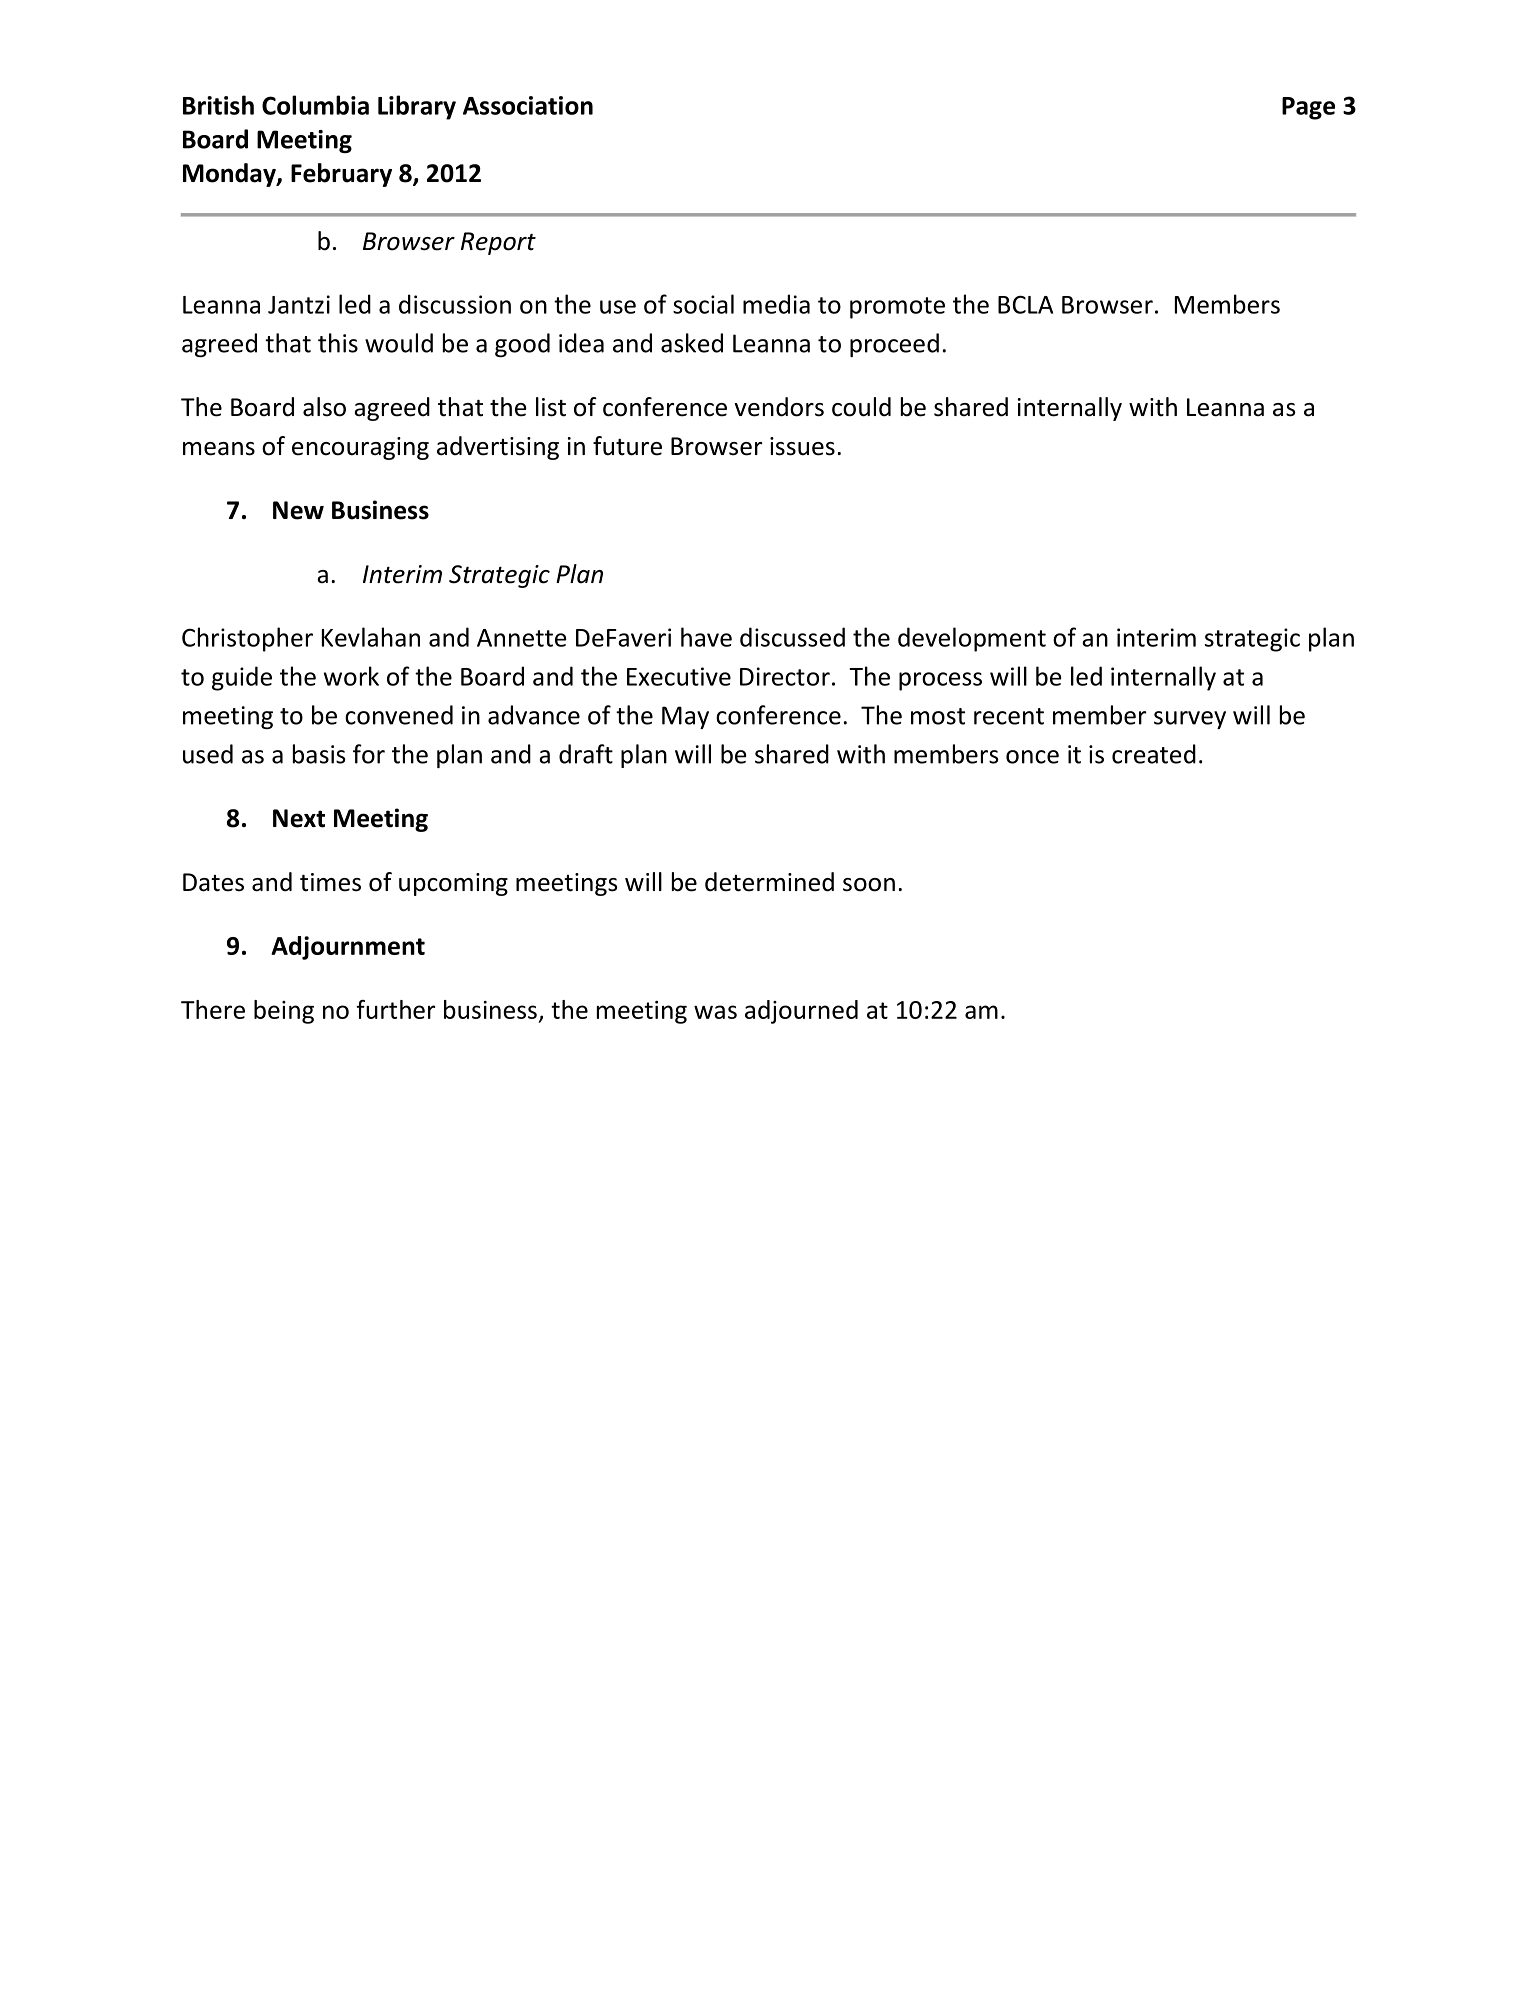  Describe the element at coordinates (894, 345) in the page. I see `proceed` at that location.
